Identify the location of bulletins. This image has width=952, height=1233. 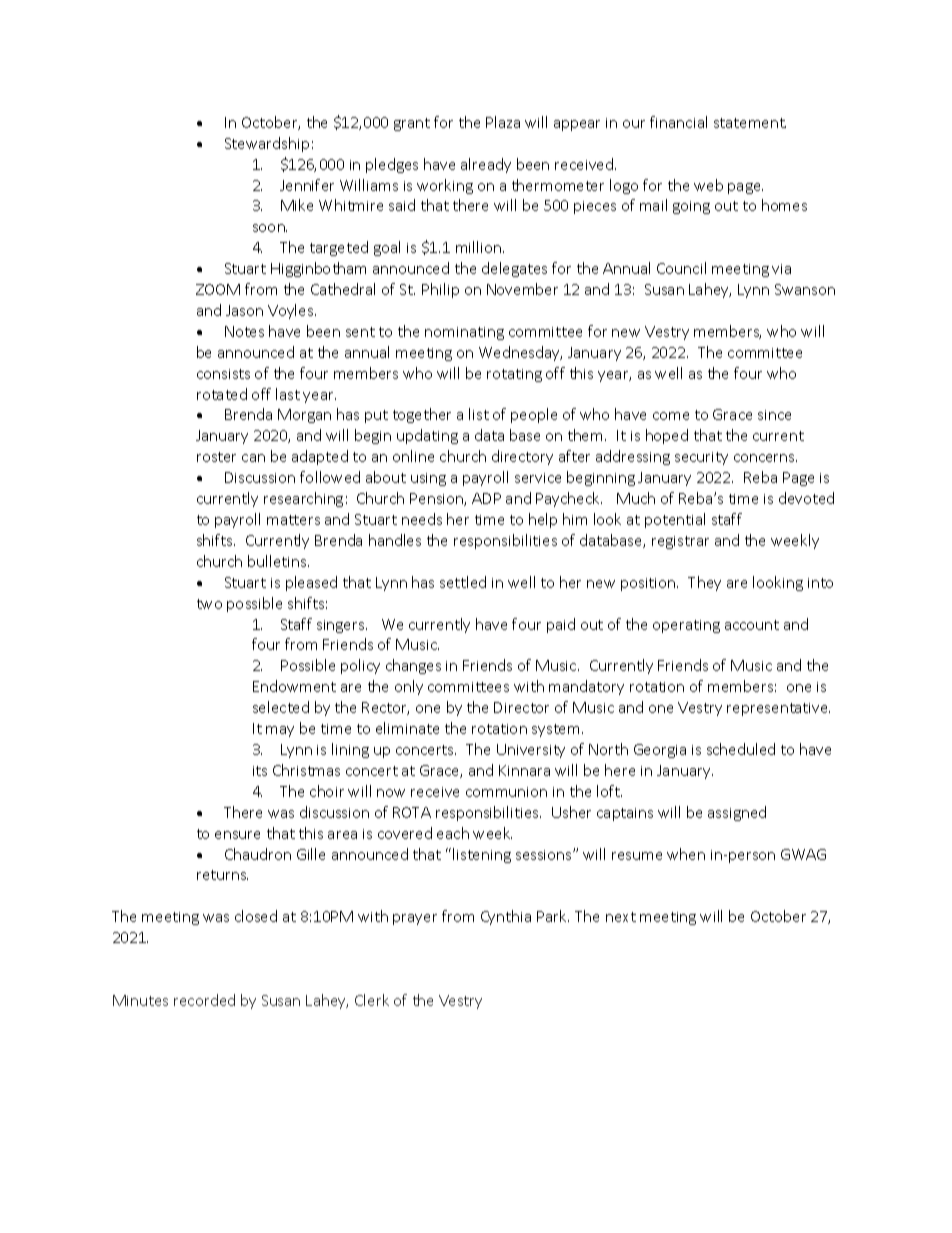
(278, 561).
